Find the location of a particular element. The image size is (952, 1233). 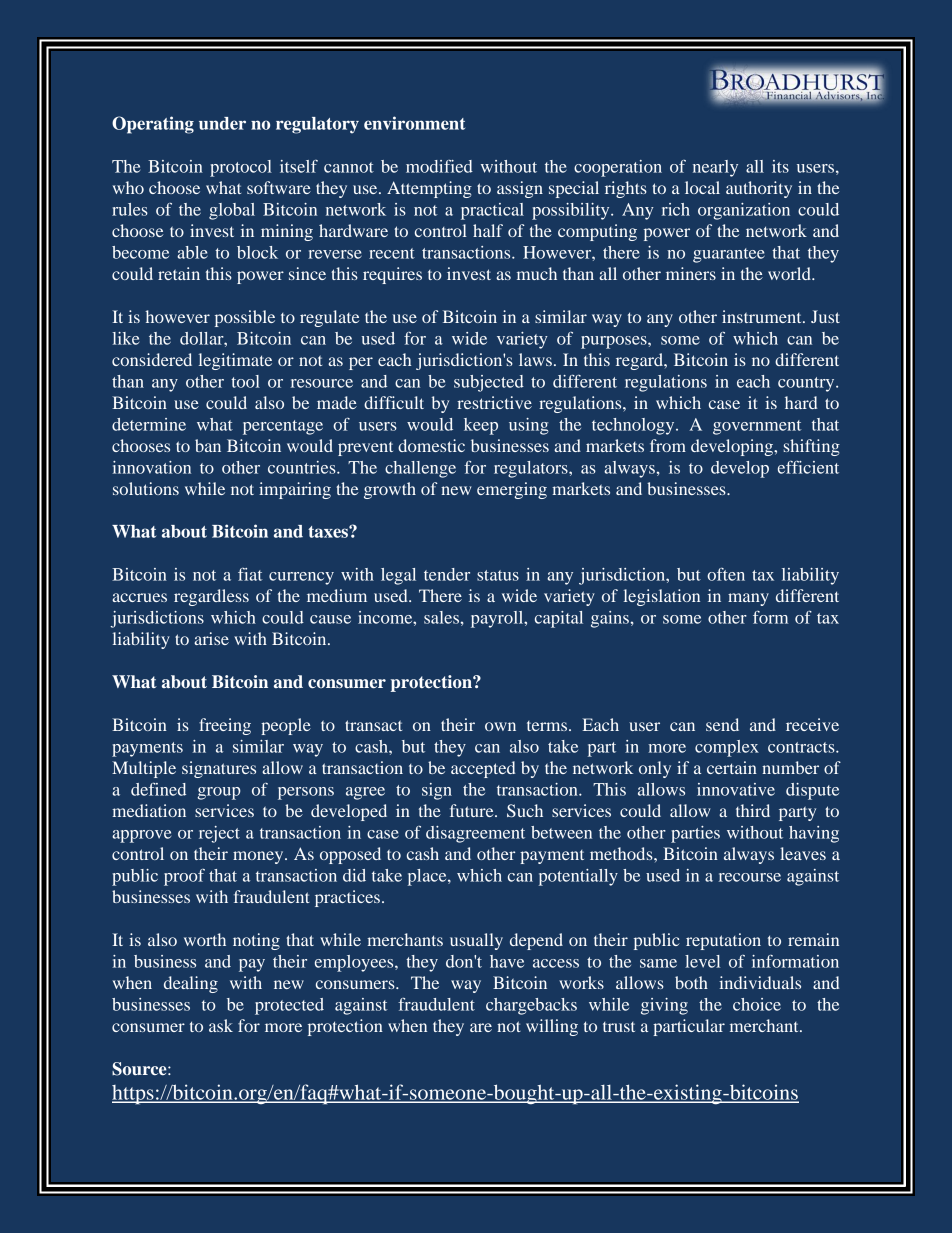

fiat is located at coordinates (250, 574).
